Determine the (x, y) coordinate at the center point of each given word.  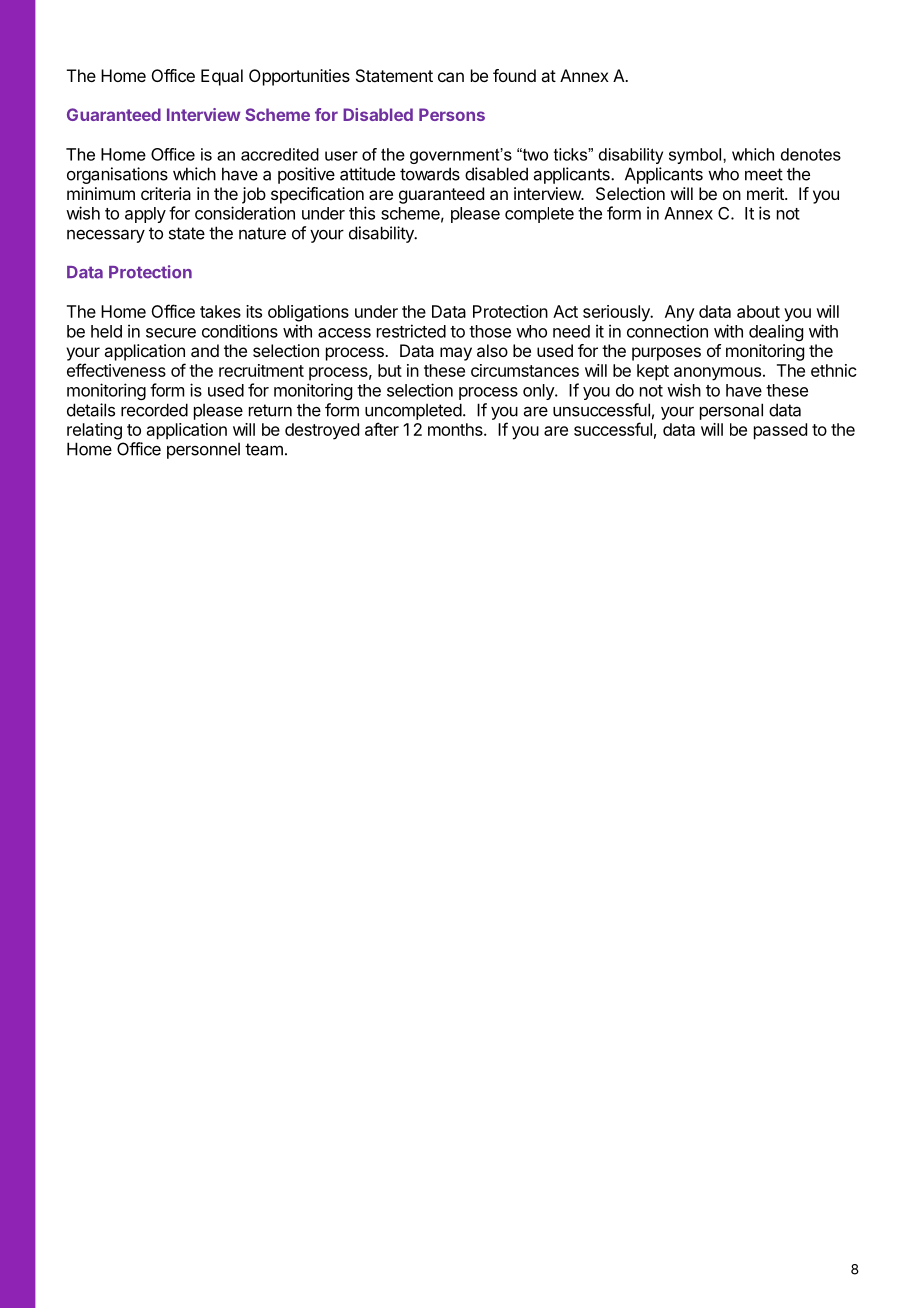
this (362, 213)
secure (171, 333)
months (456, 429)
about (758, 311)
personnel (203, 450)
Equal (222, 77)
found (514, 75)
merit (766, 193)
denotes (811, 154)
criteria (166, 193)
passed (780, 431)
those (490, 331)
